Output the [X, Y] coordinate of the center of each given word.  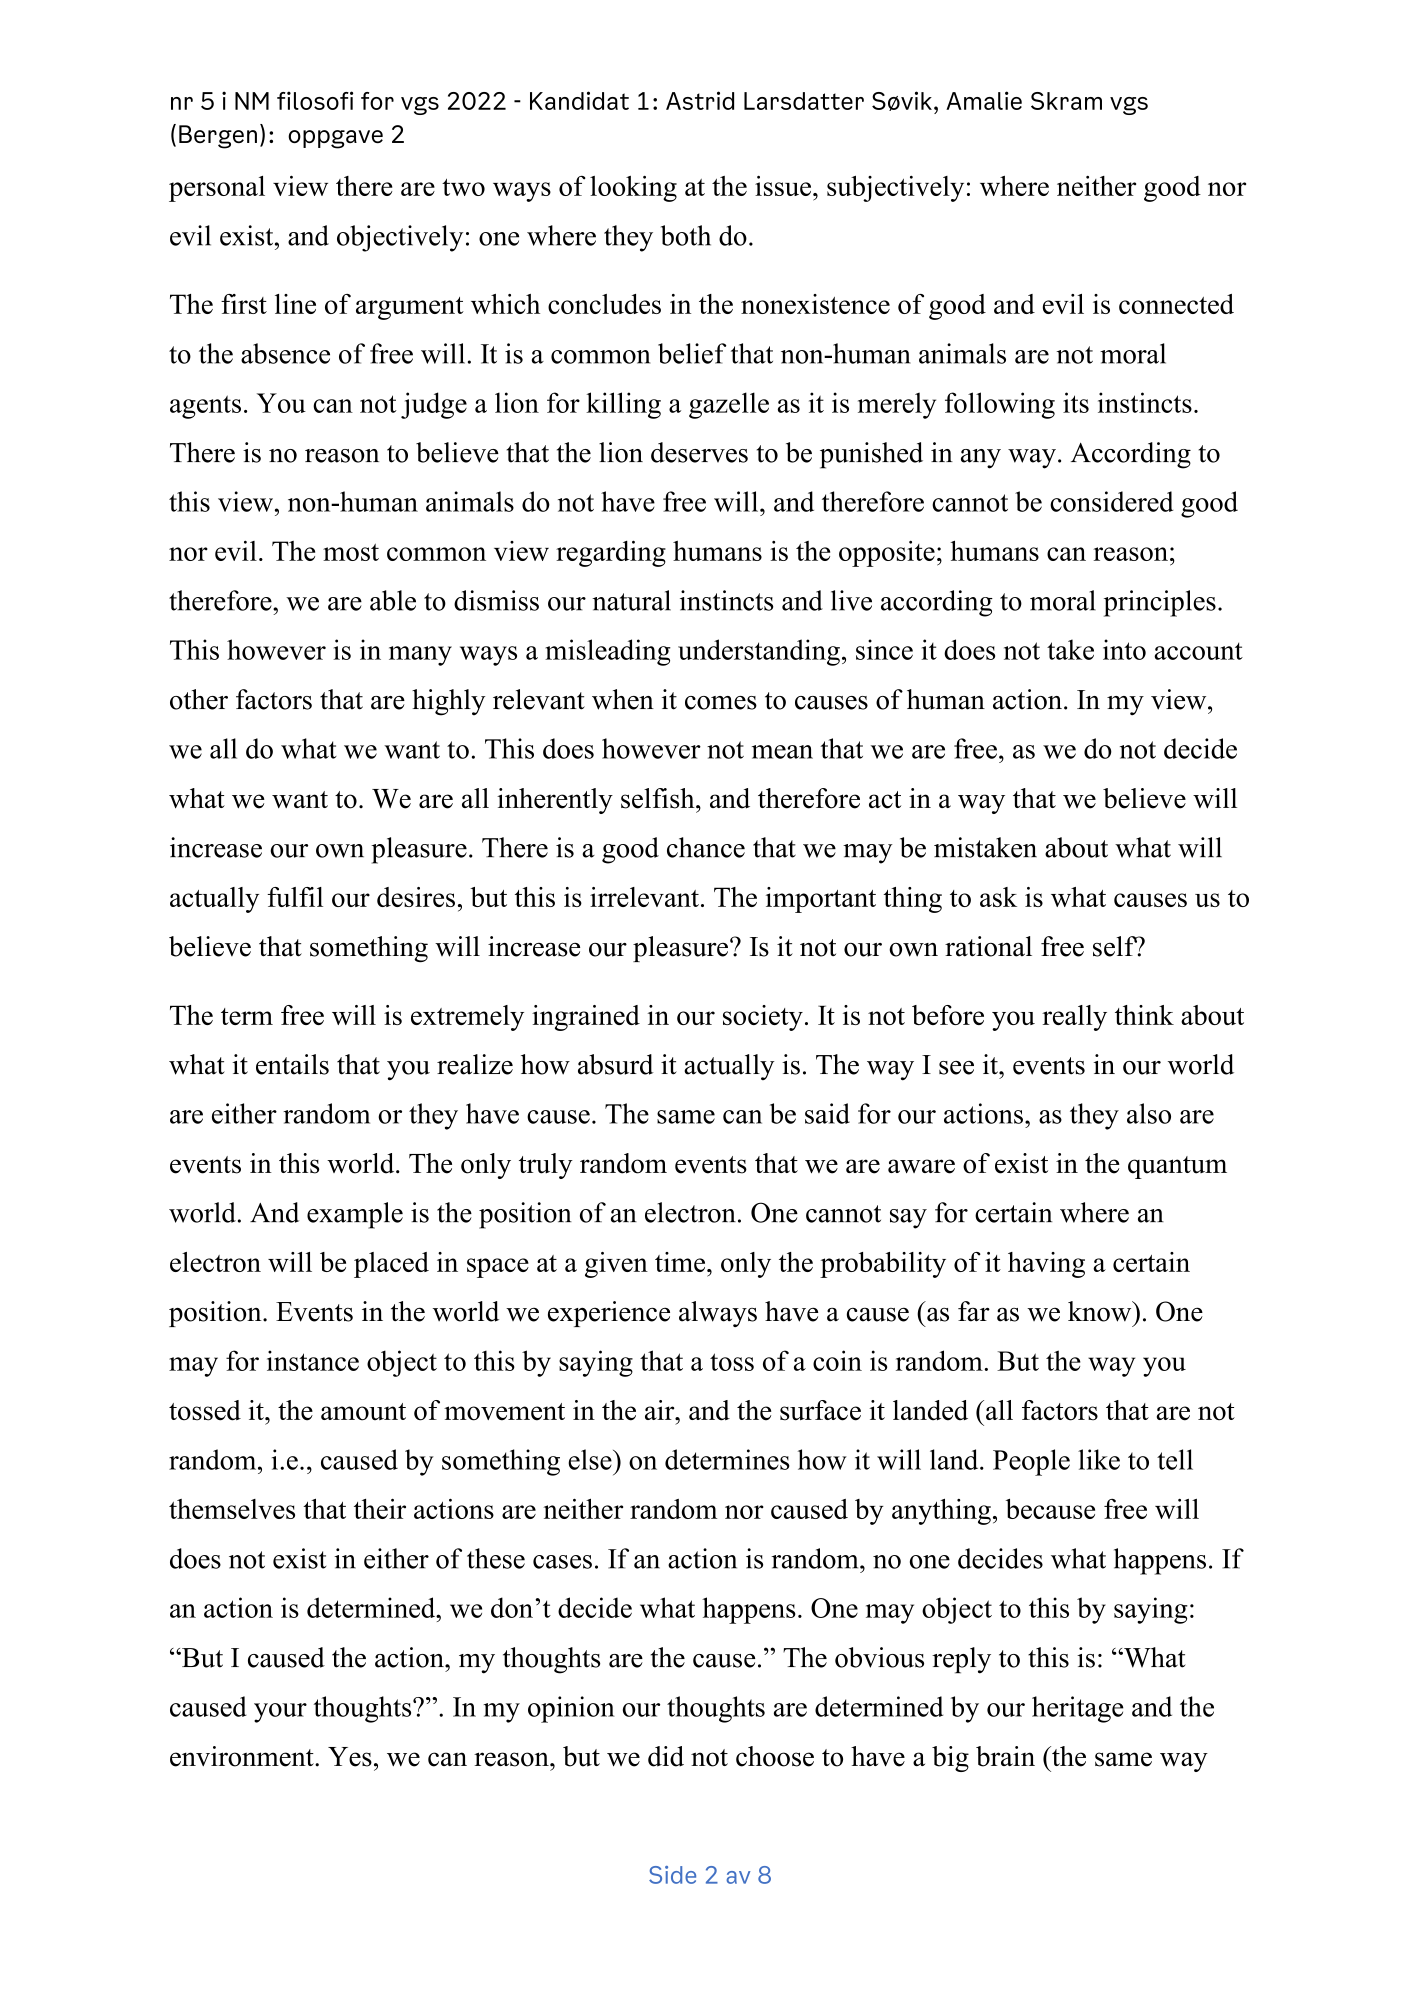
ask [998, 897]
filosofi [315, 100]
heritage [1078, 1709]
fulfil [295, 897]
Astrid [700, 100]
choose [775, 1756]
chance [706, 847]
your [280, 1713]
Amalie [984, 100]
